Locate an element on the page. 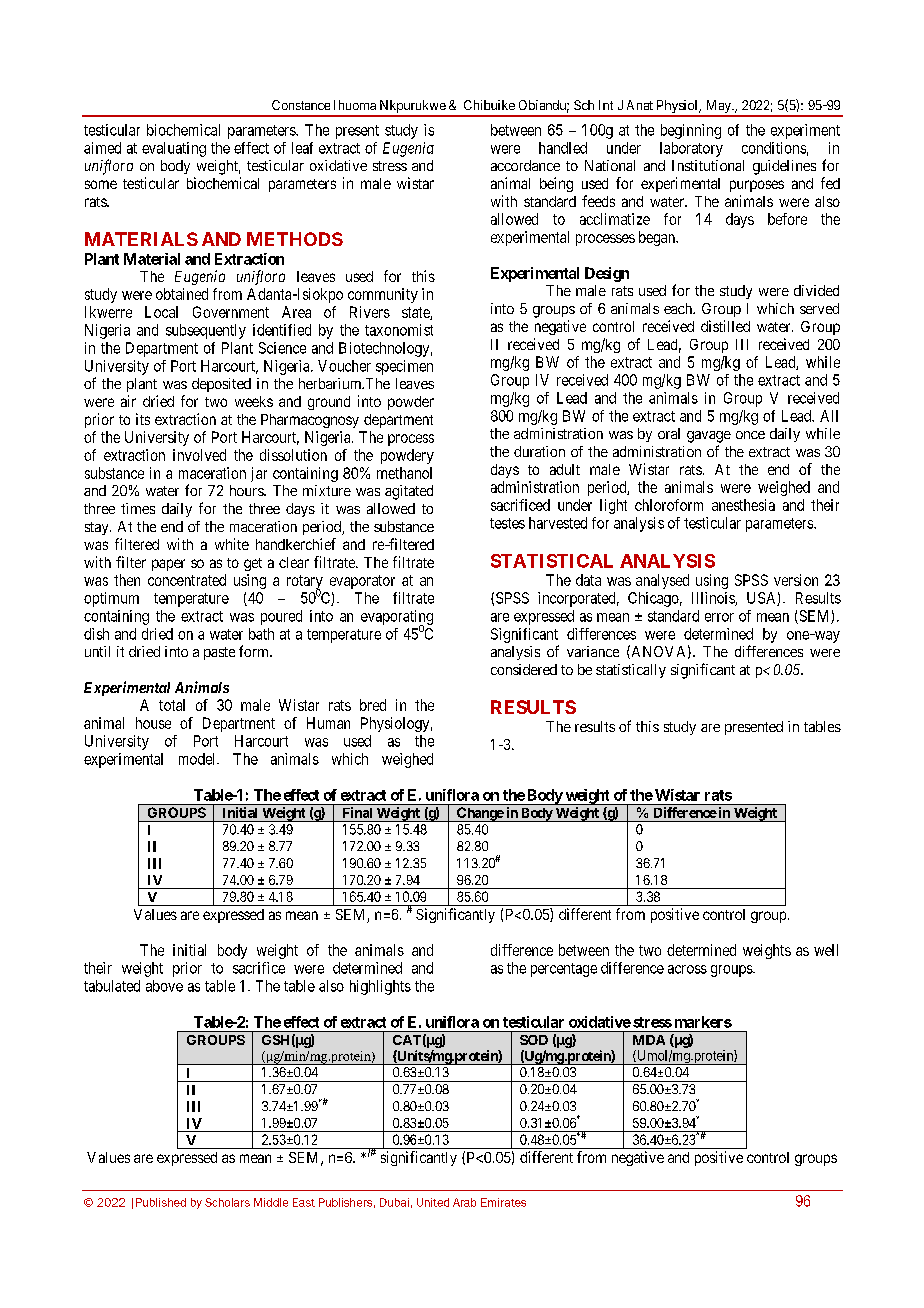 Image resolution: width=924 pixels, height=1308 pixels. Arab is located at coordinates (464, 1202).
